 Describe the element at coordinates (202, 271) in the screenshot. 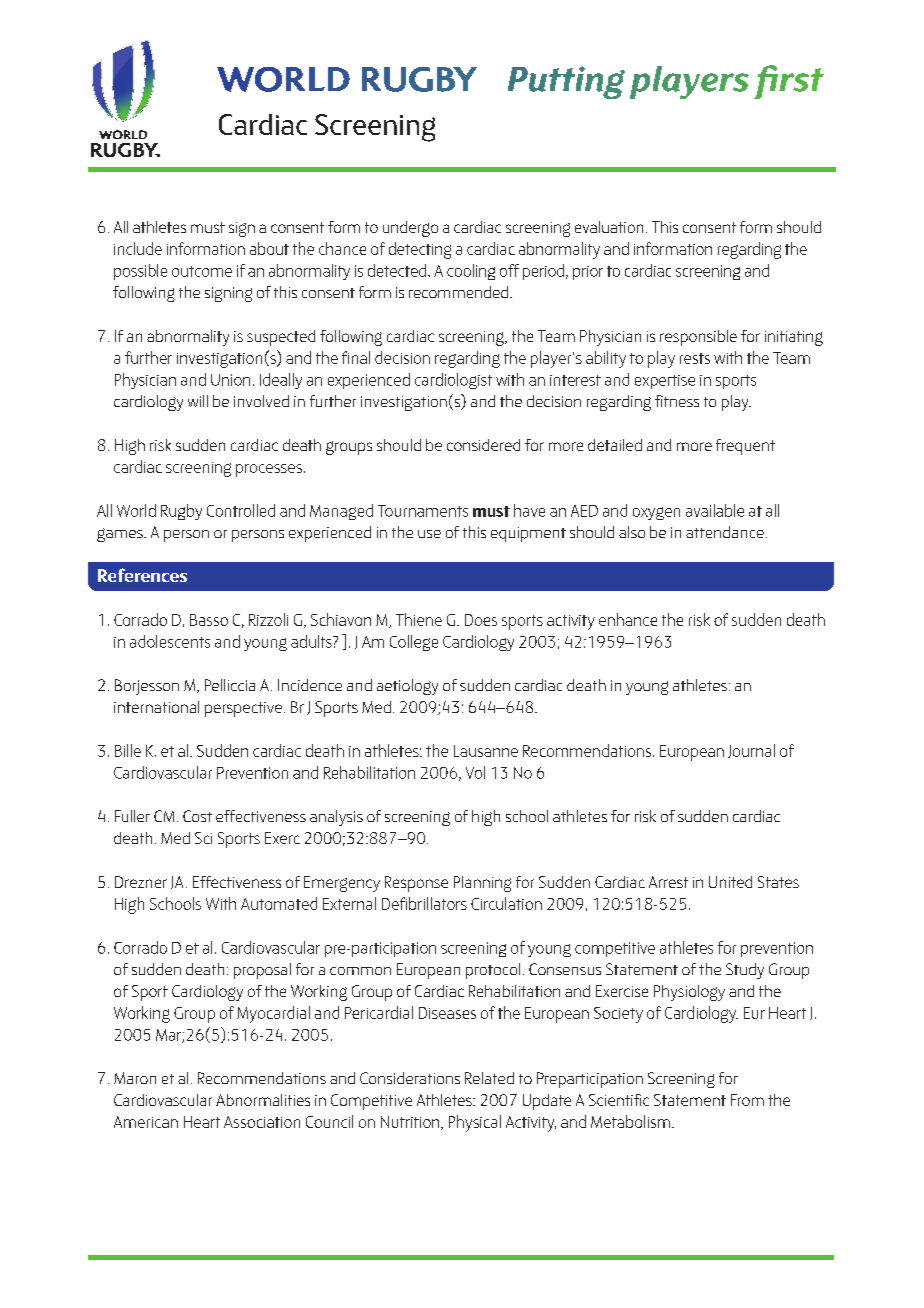

I see `outcome` at that location.
